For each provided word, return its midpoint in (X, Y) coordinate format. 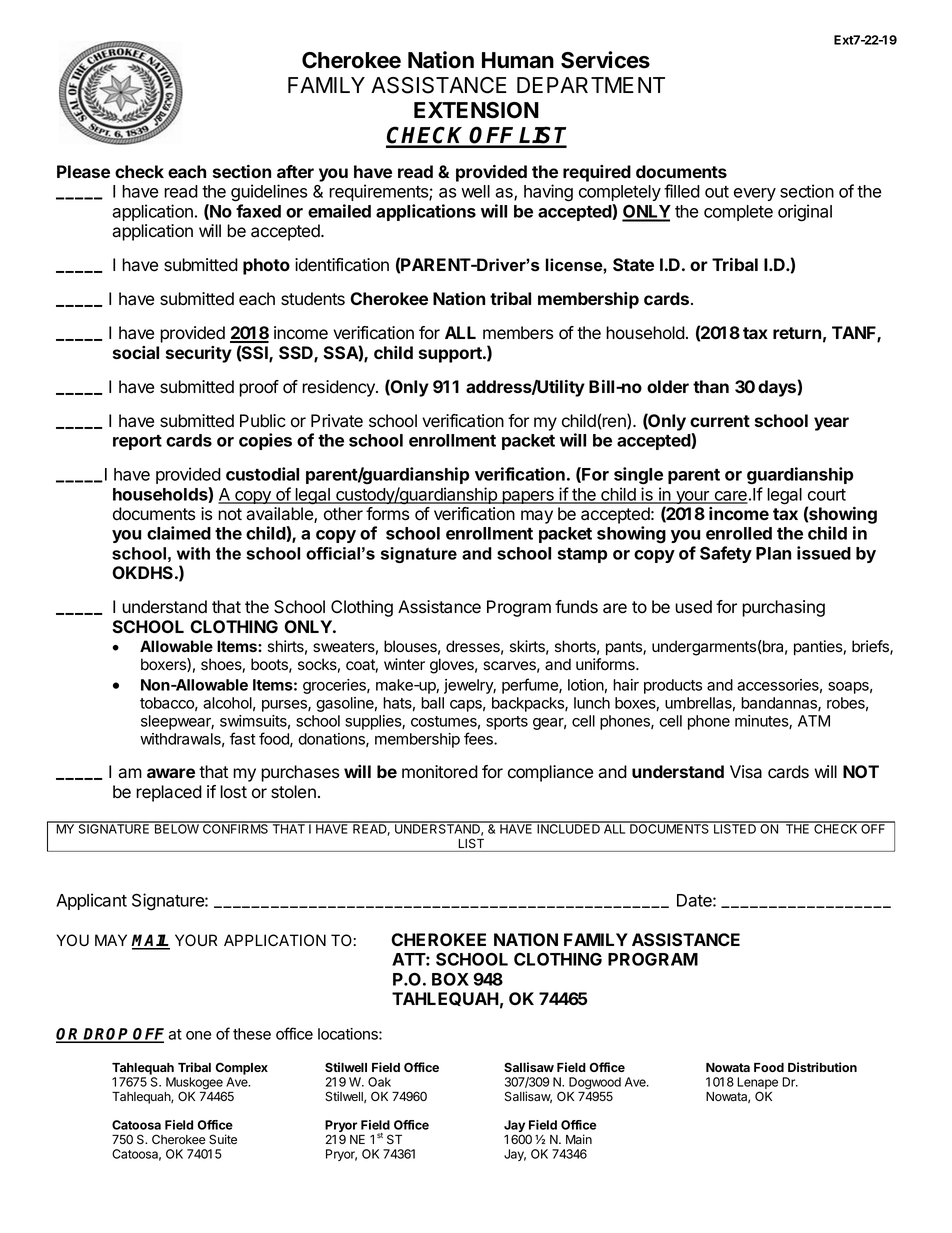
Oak (379, 1082)
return (797, 333)
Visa (746, 772)
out (717, 192)
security (199, 354)
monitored (440, 772)
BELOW (176, 828)
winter (404, 664)
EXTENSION (476, 110)
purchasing (783, 608)
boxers (164, 665)
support (451, 355)
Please (83, 171)
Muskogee (195, 1084)
